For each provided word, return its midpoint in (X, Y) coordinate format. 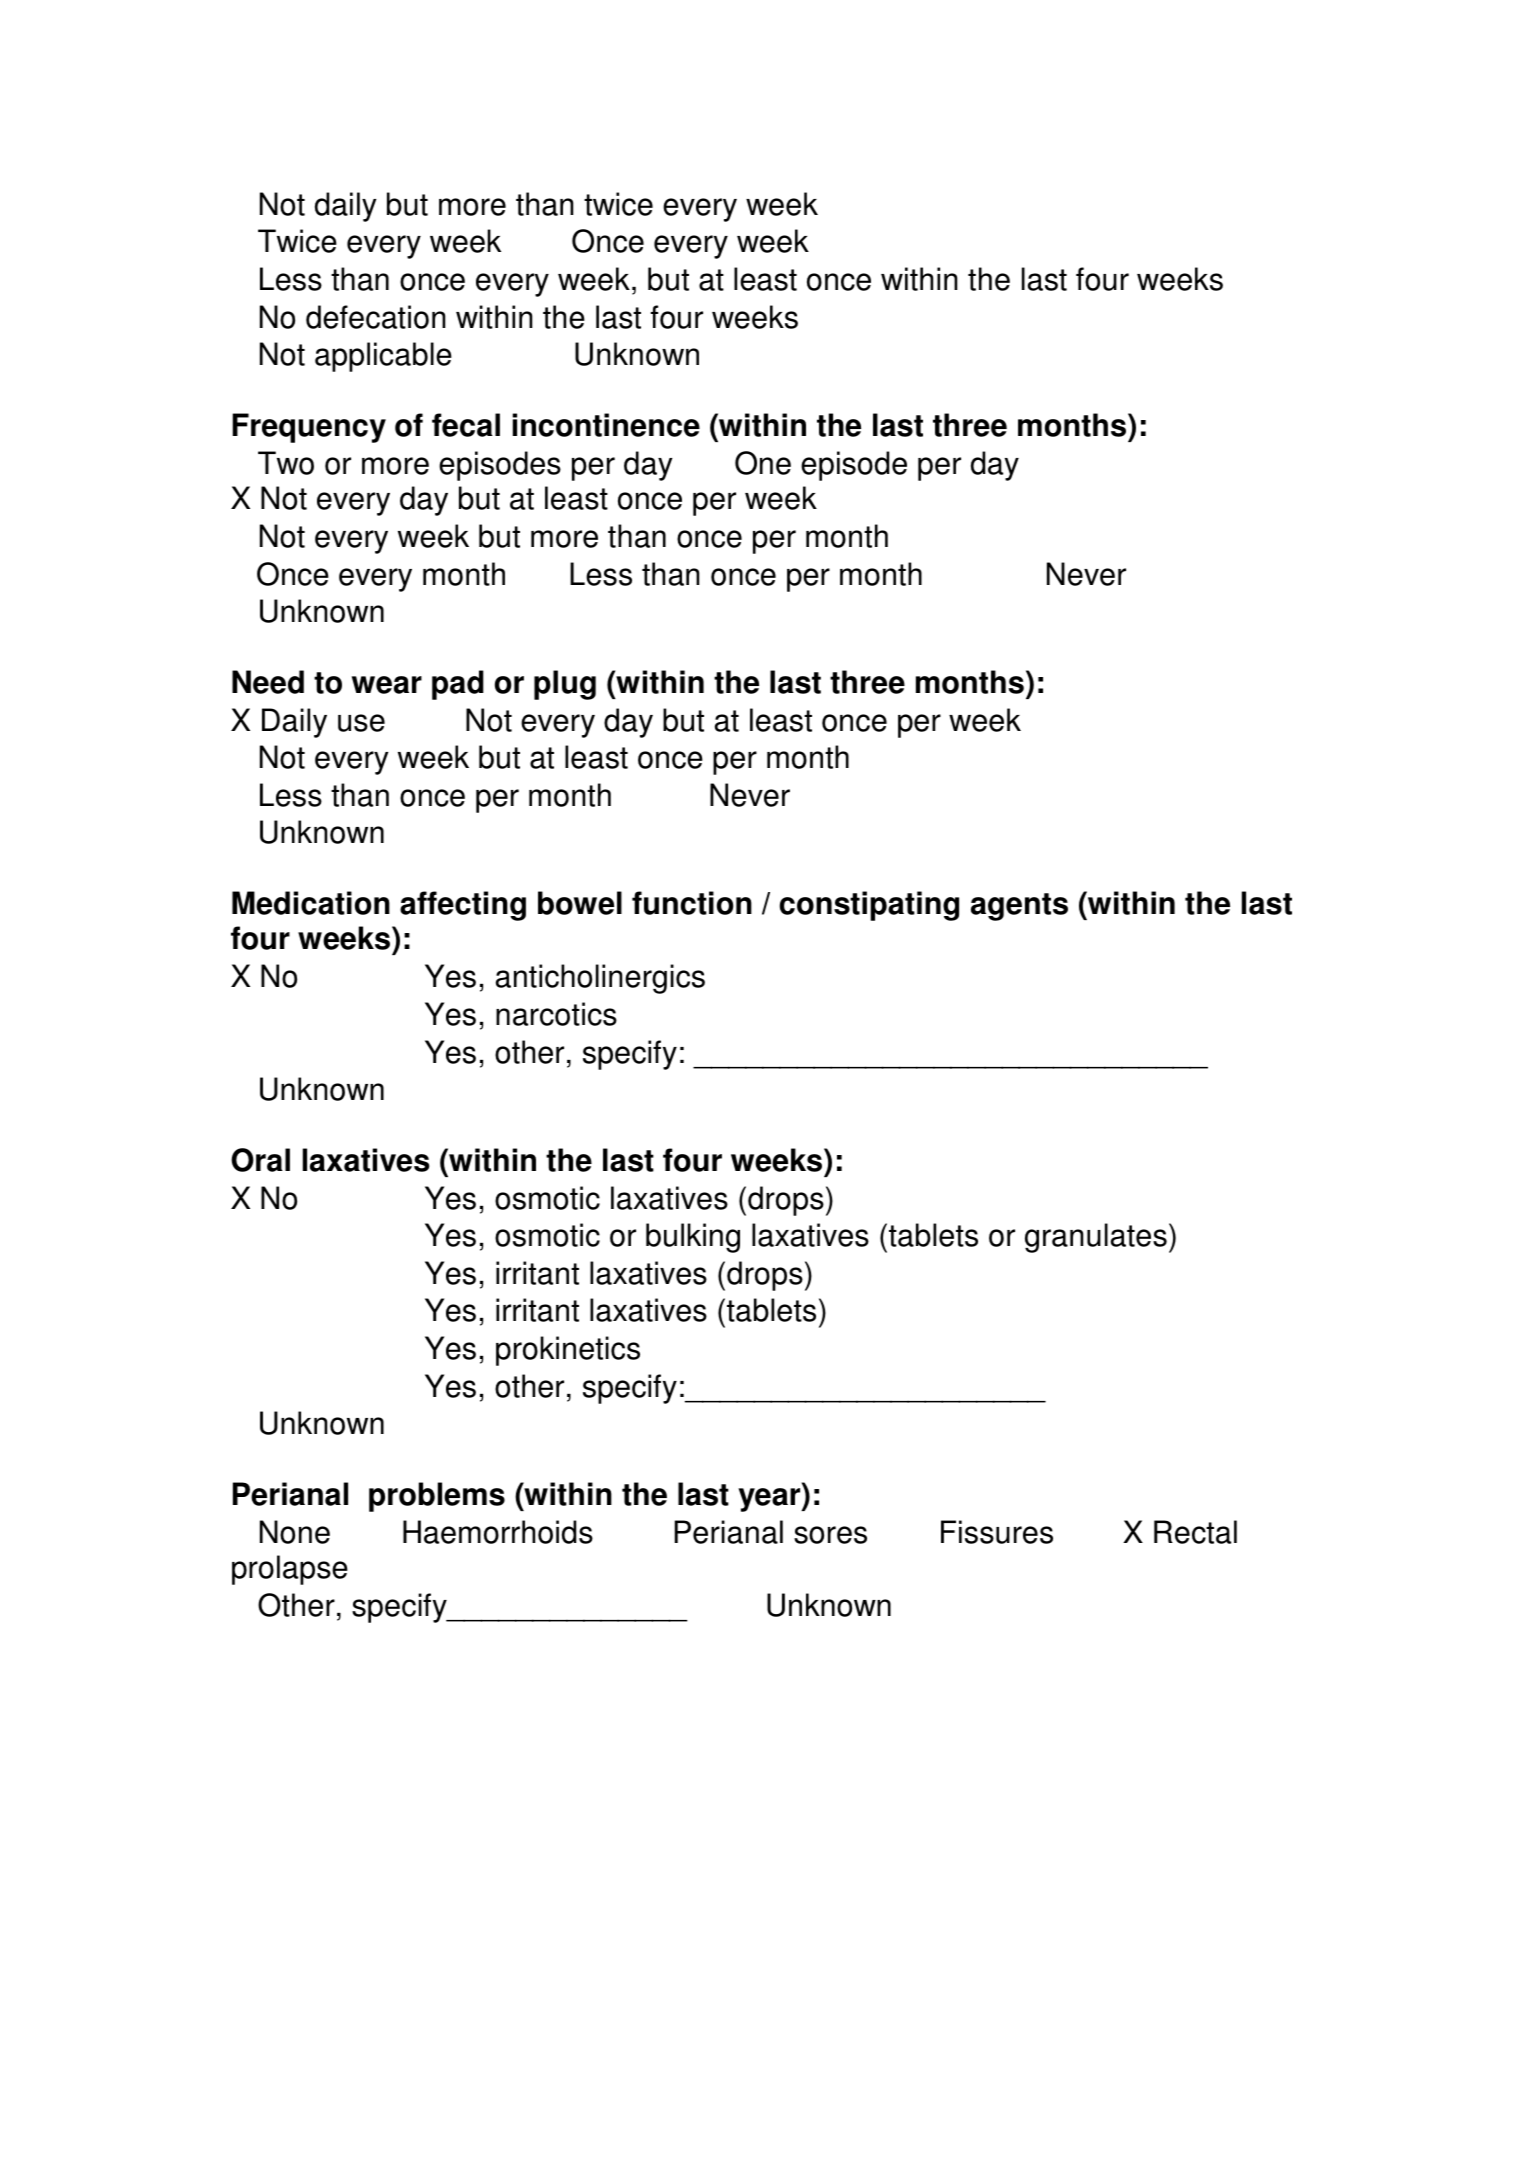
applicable (383, 357)
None (295, 1532)
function (692, 903)
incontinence (606, 425)
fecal (466, 425)
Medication (311, 903)
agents (1019, 907)
